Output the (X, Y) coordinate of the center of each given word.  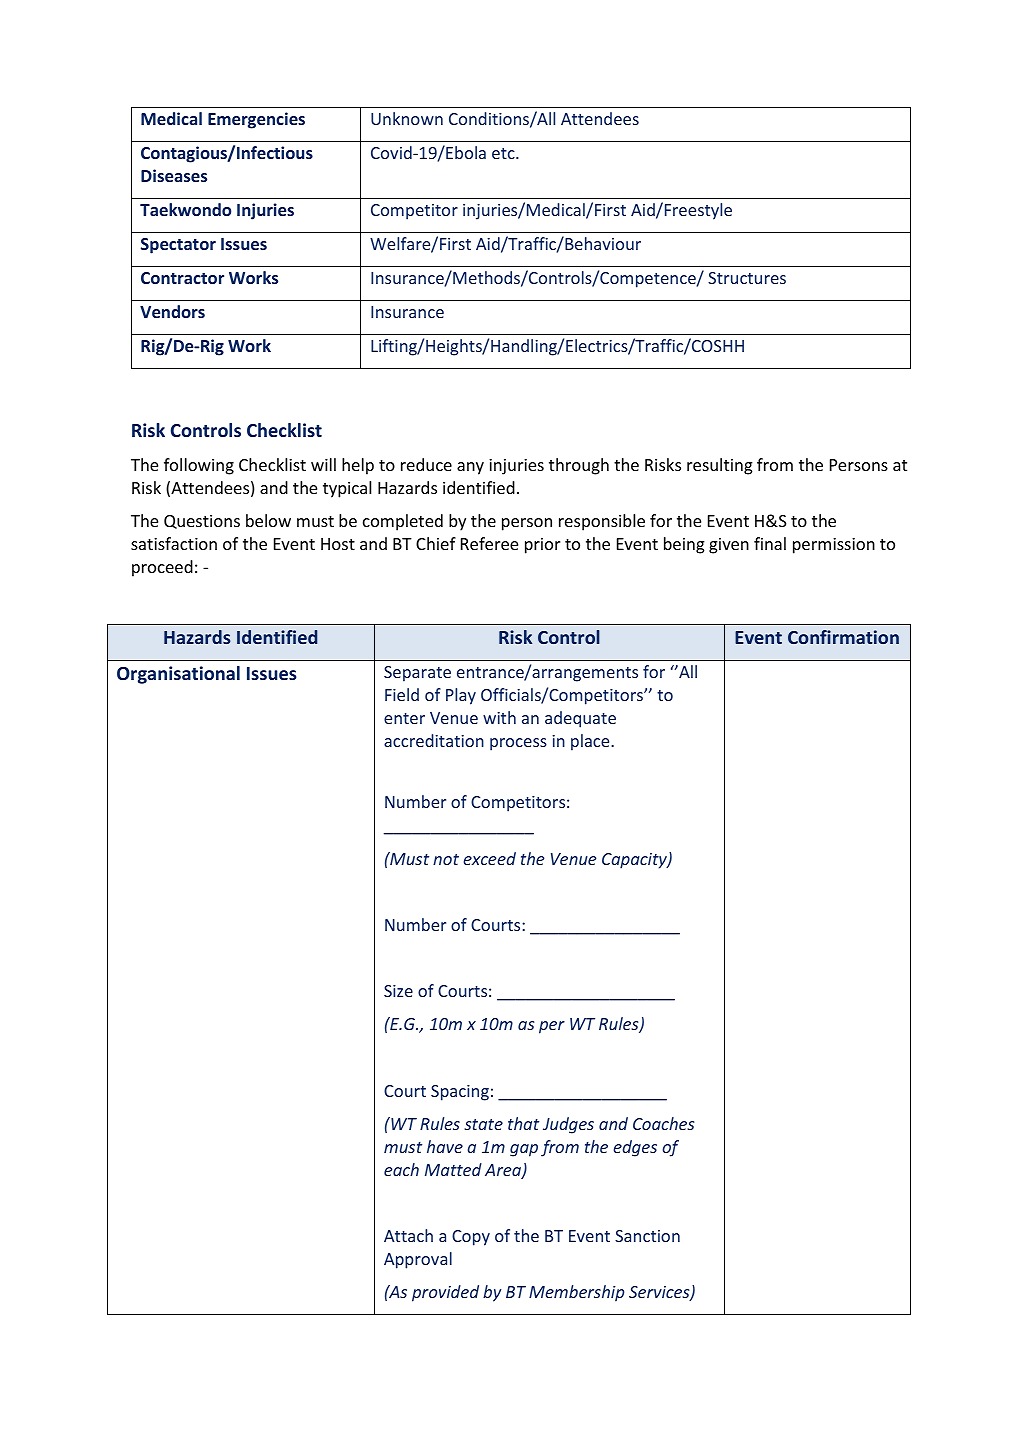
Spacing (460, 1093)
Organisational (178, 675)
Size (398, 991)
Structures (747, 278)
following (199, 466)
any (470, 468)
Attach (408, 1235)
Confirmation (843, 637)
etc (504, 153)
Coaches (663, 1123)
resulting (720, 466)
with (499, 717)
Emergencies (256, 120)
